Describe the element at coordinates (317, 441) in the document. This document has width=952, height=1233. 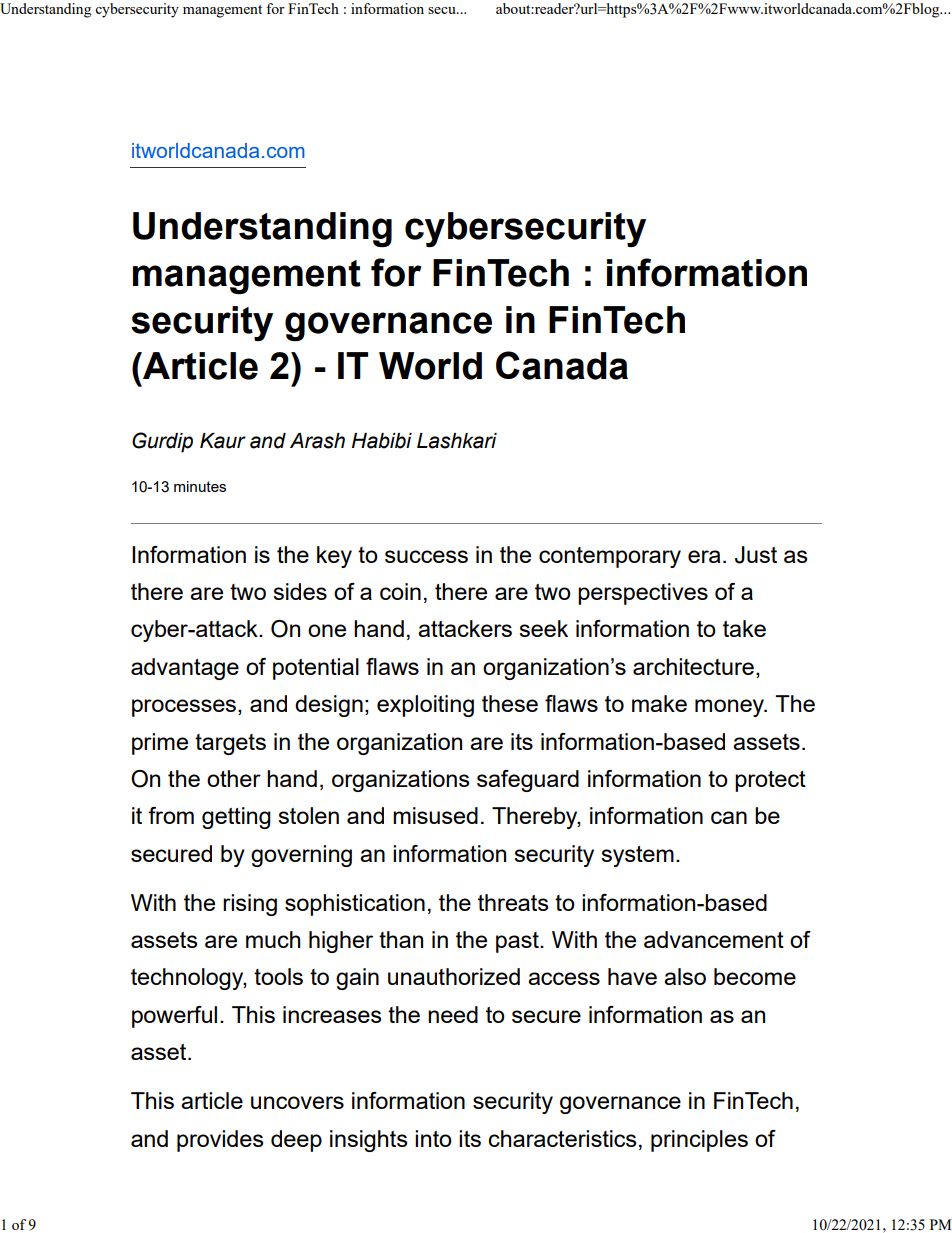
I see `Arash` at that location.
